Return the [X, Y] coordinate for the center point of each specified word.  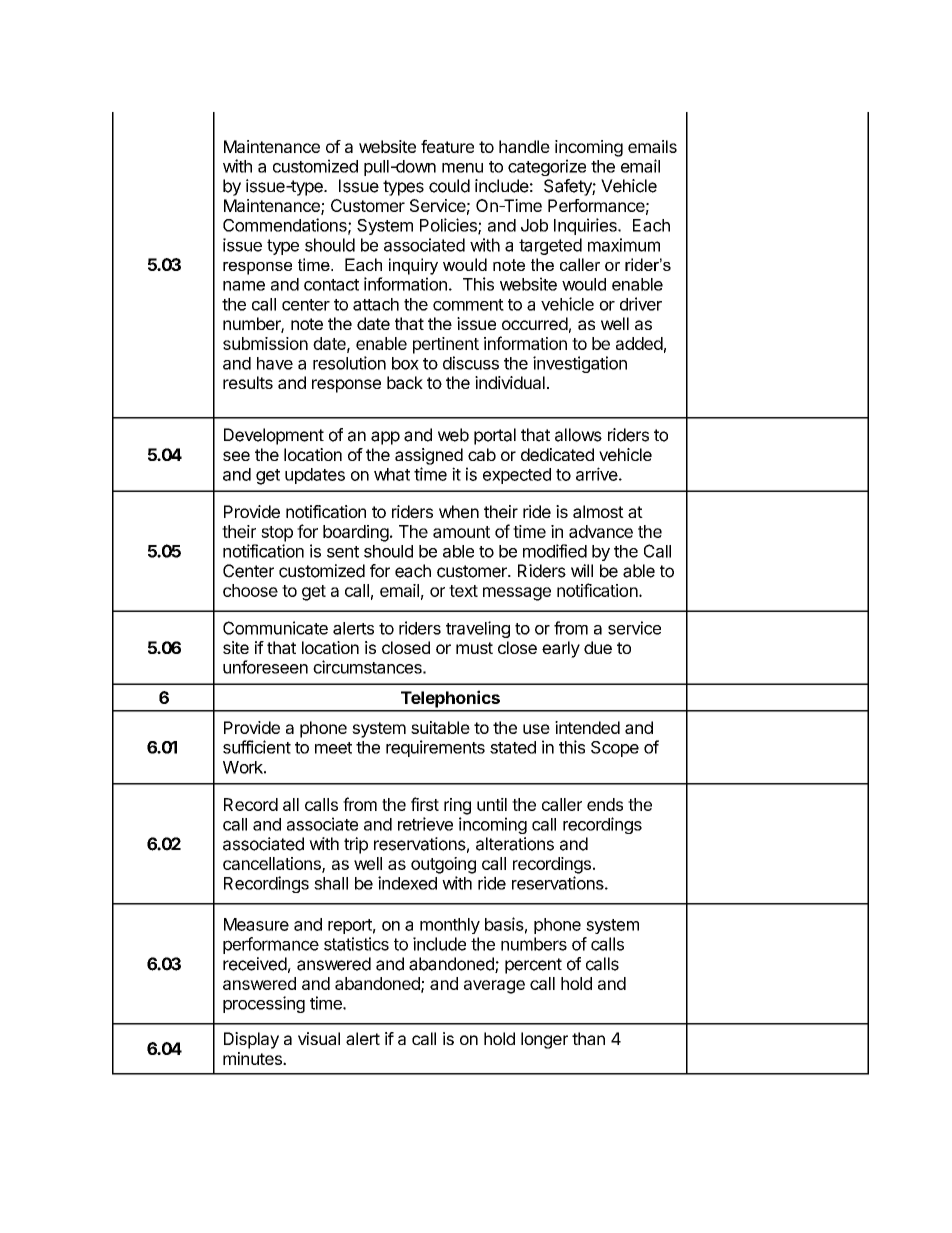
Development [274, 436]
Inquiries [586, 226]
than [588, 1038]
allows [578, 435]
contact [331, 285]
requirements [435, 748]
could [449, 186]
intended [587, 727]
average [494, 987]
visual [319, 1038]
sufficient [257, 747]
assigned [429, 456]
